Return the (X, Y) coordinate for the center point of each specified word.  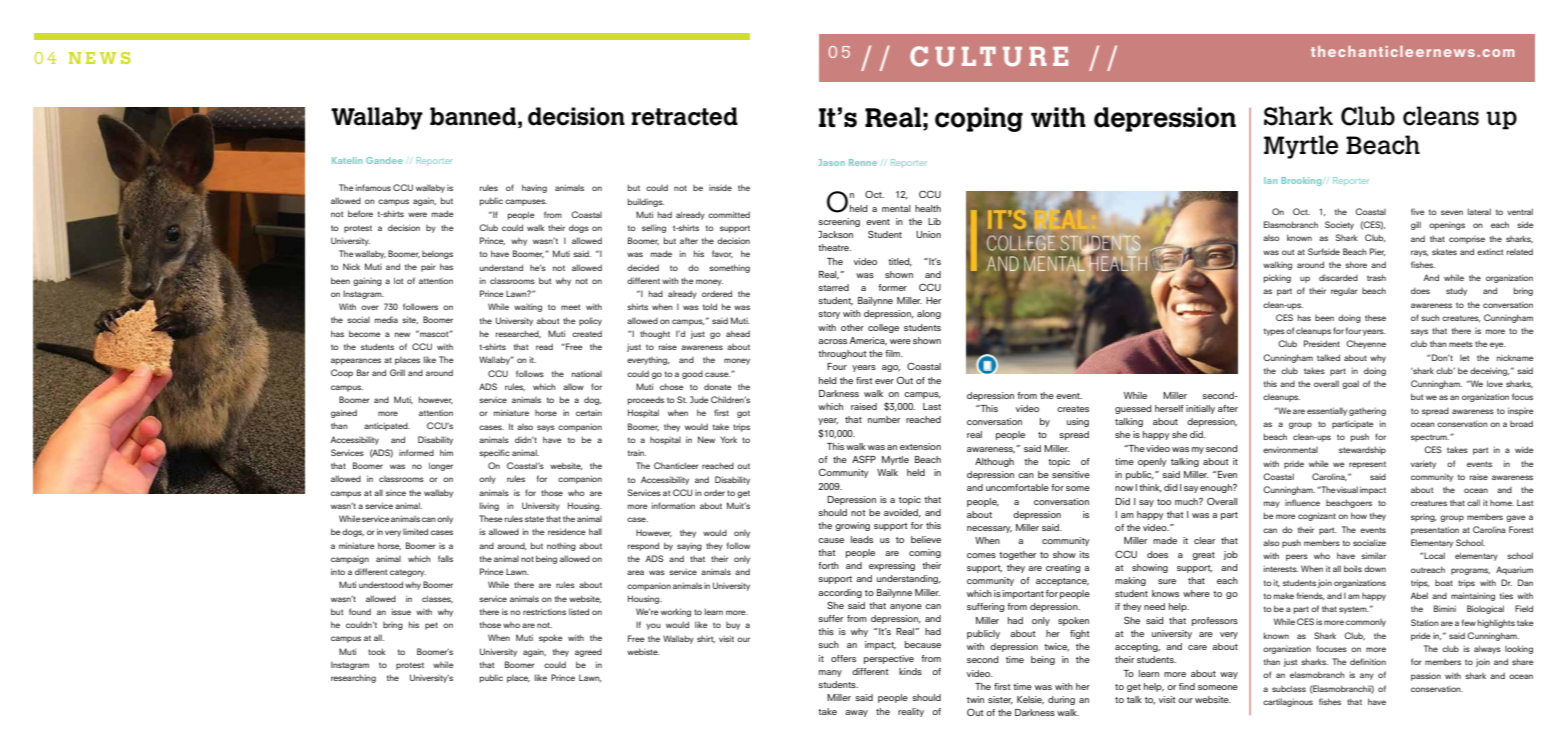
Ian (1270, 180)
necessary (989, 529)
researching (353, 678)
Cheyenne (1366, 344)
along (929, 314)
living (489, 506)
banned (473, 116)
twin (975, 699)
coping (979, 119)
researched (518, 334)
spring (1424, 518)
